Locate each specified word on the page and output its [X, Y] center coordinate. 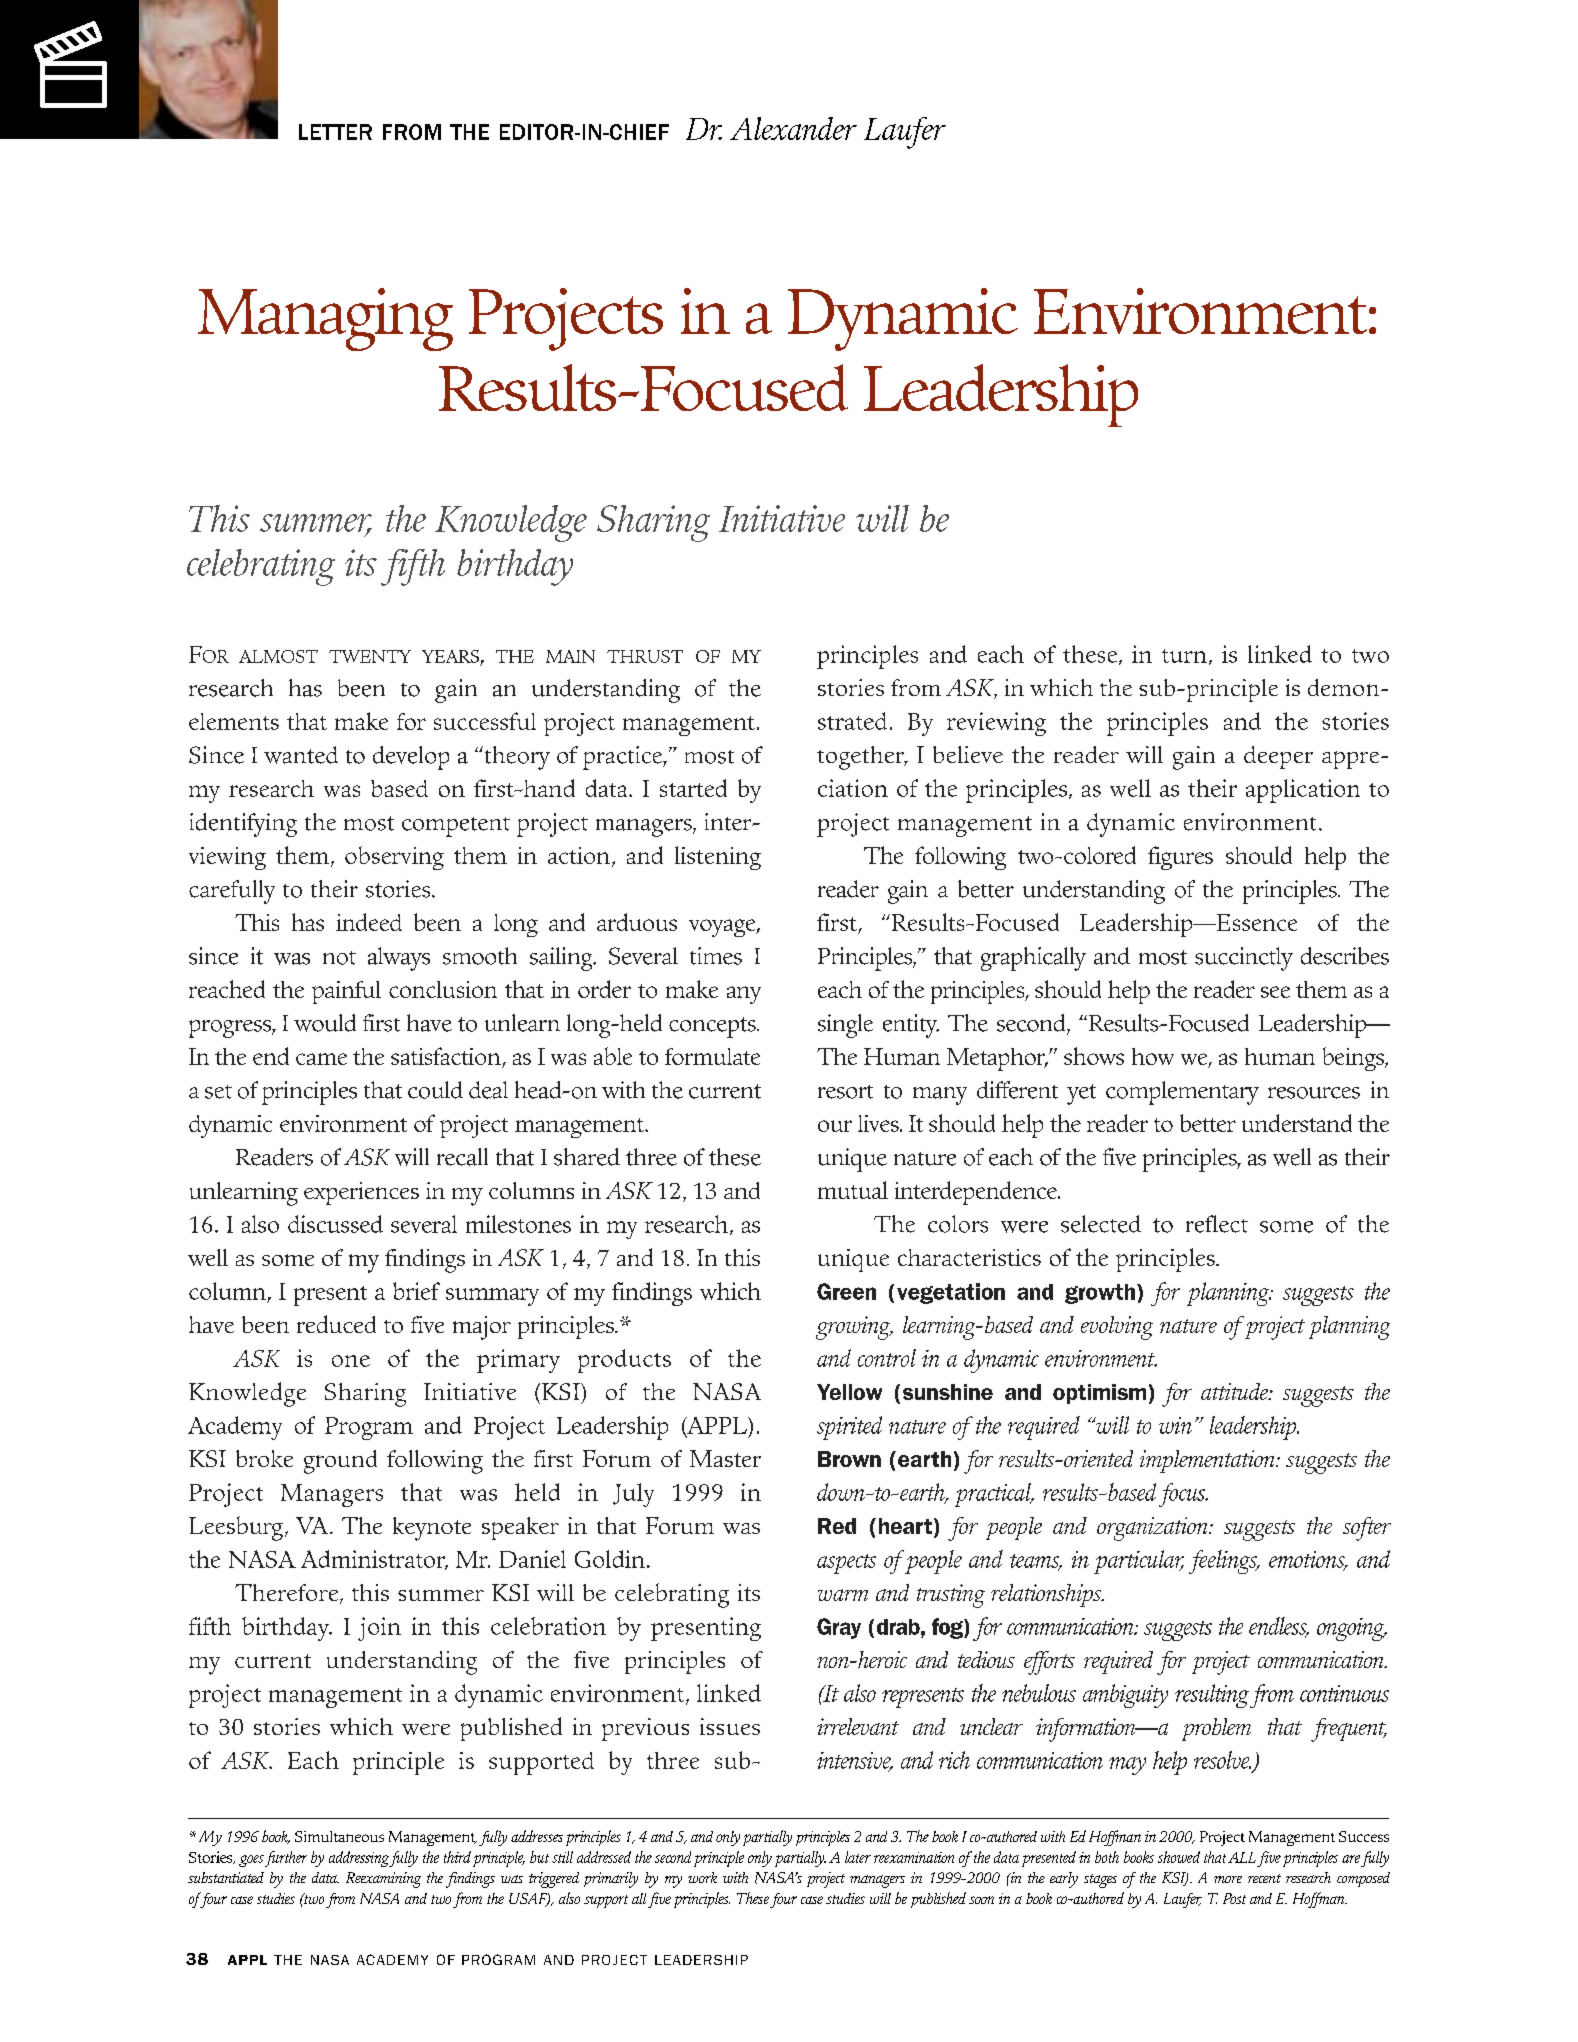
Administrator [374, 1560]
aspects [846, 1564]
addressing [359, 1859]
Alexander [793, 128]
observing [394, 858]
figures [1180, 858]
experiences [361, 1193]
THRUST [645, 656]
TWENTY [370, 656]
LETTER [335, 132]
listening [718, 858]
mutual [853, 1190]
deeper [1278, 757]
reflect [1217, 1224]
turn [1184, 656]
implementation [1208, 1461]
